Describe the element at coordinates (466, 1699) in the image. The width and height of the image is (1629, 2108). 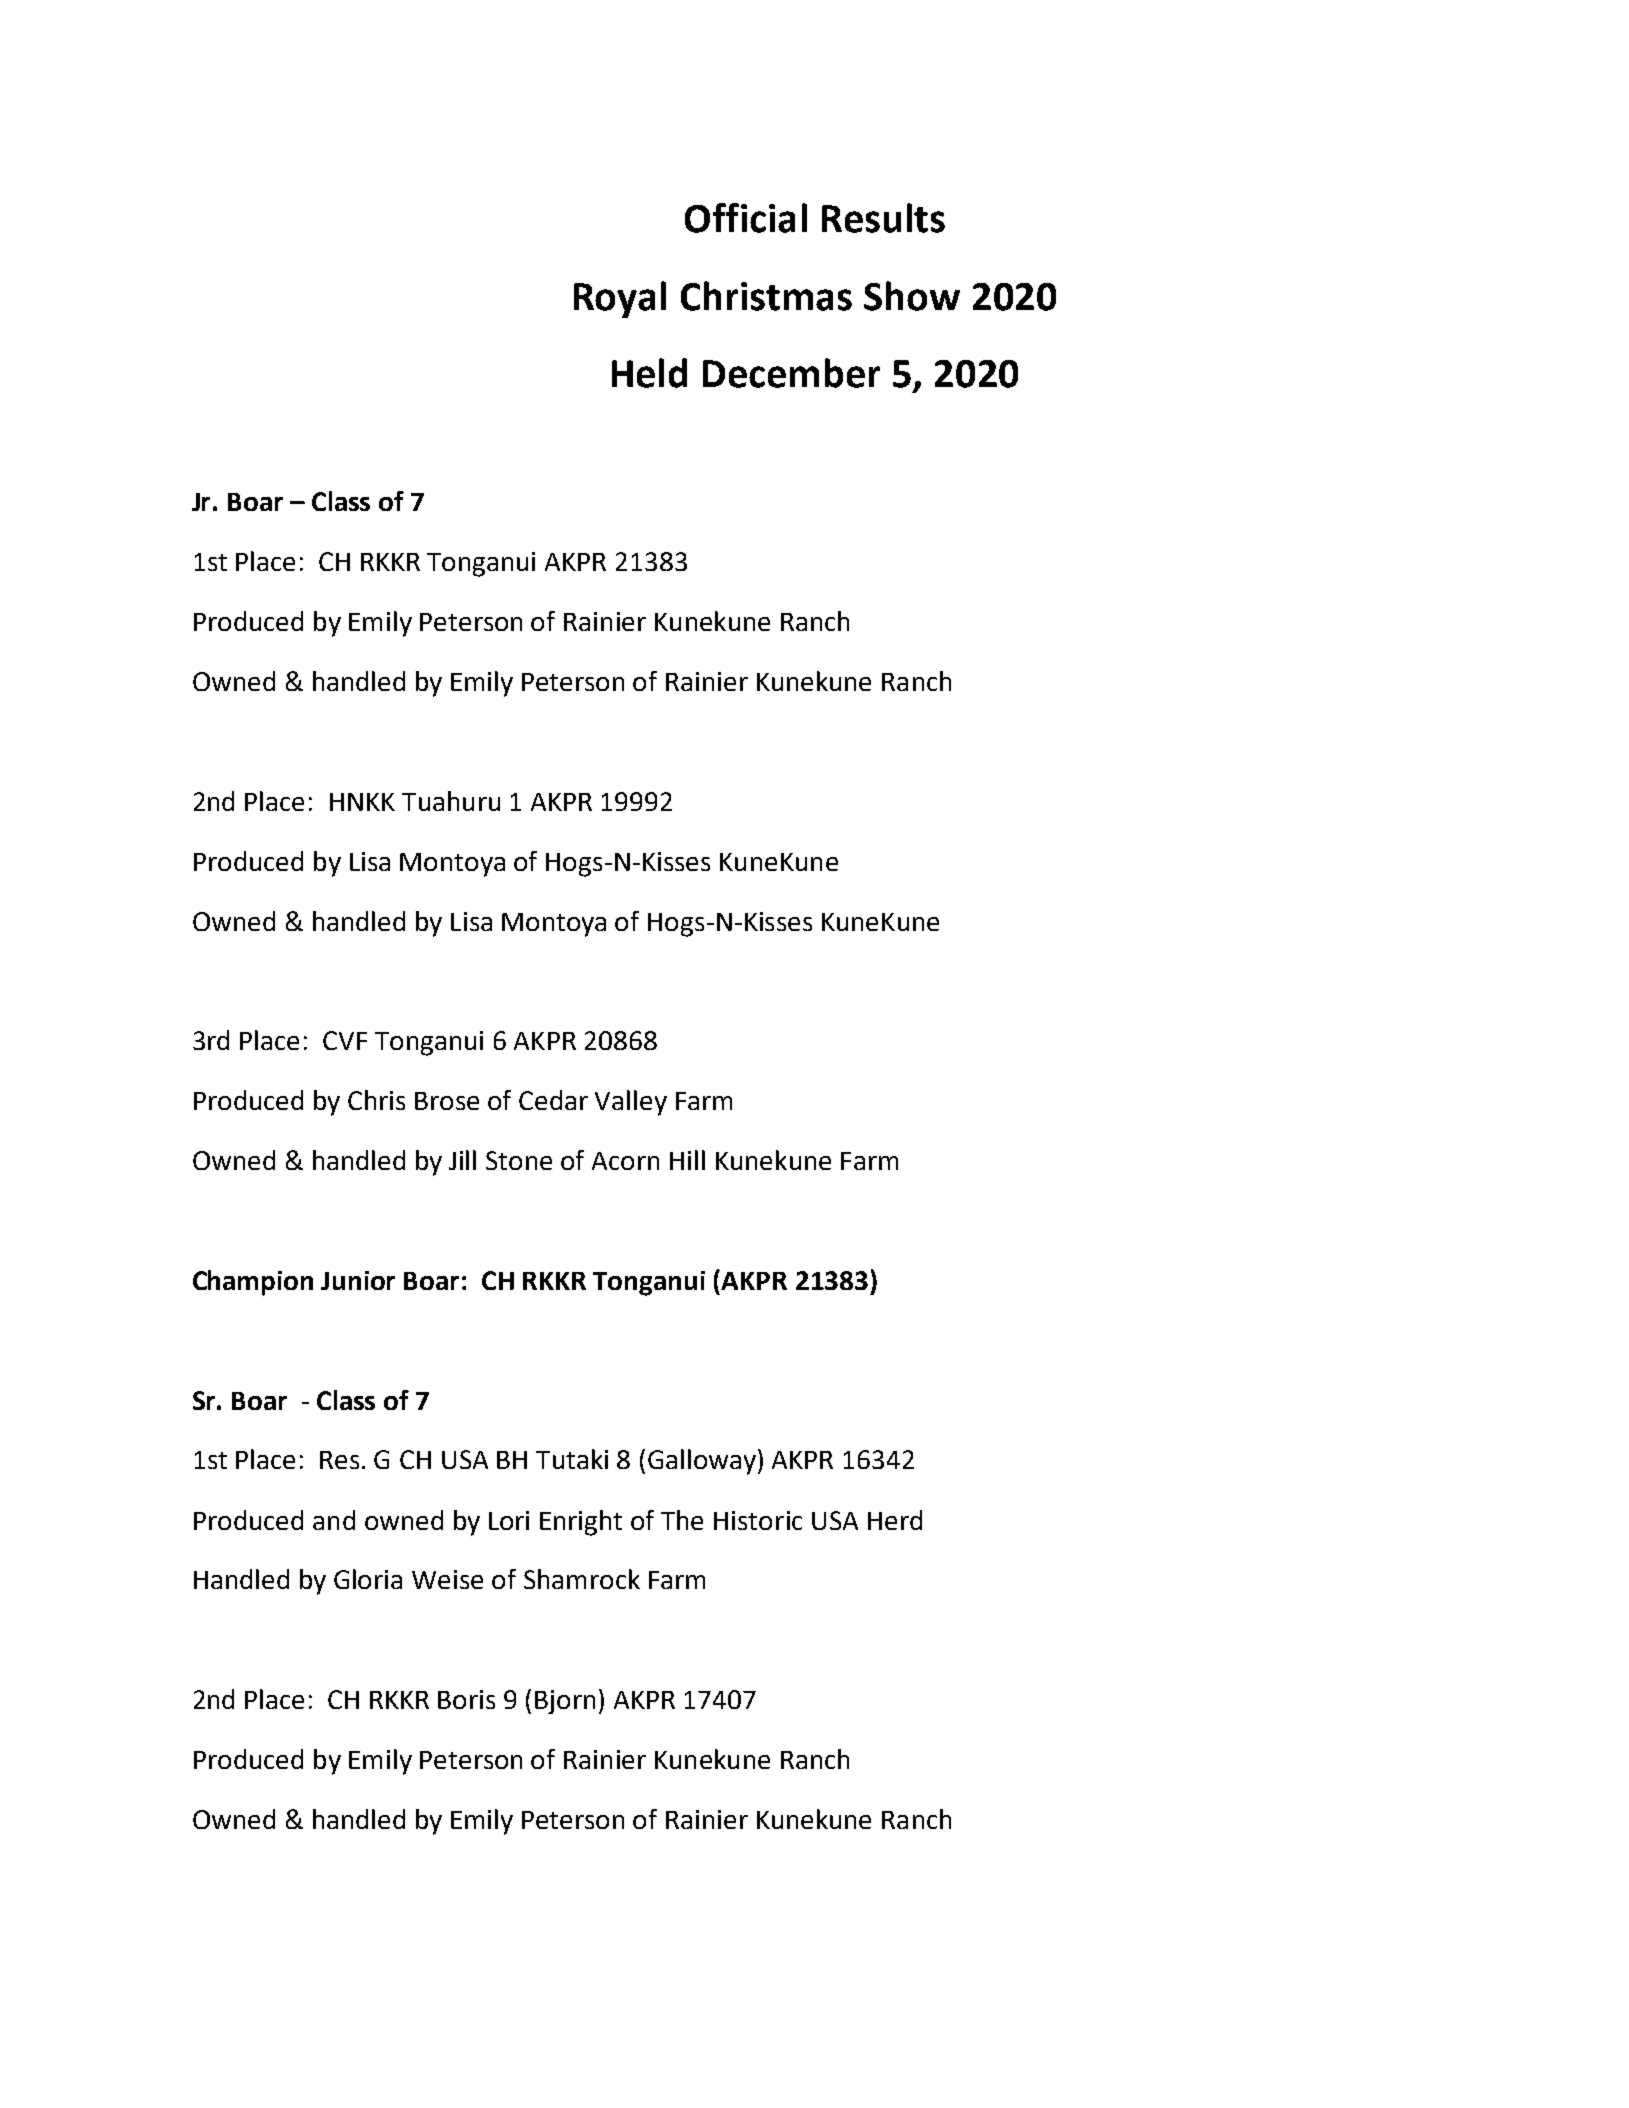
I see `Boris` at that location.
